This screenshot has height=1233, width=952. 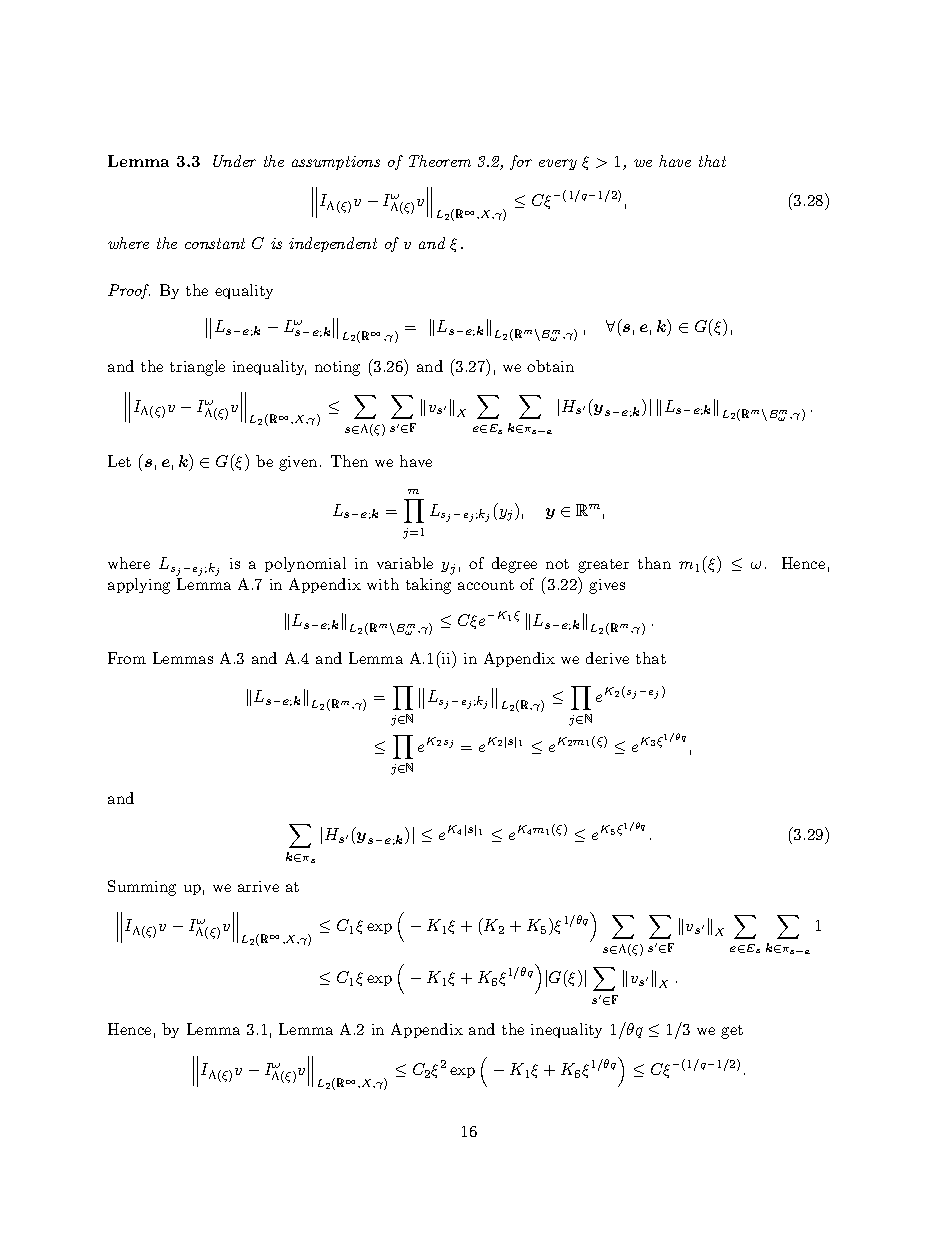 I want to click on Summing, so click(x=142, y=888).
